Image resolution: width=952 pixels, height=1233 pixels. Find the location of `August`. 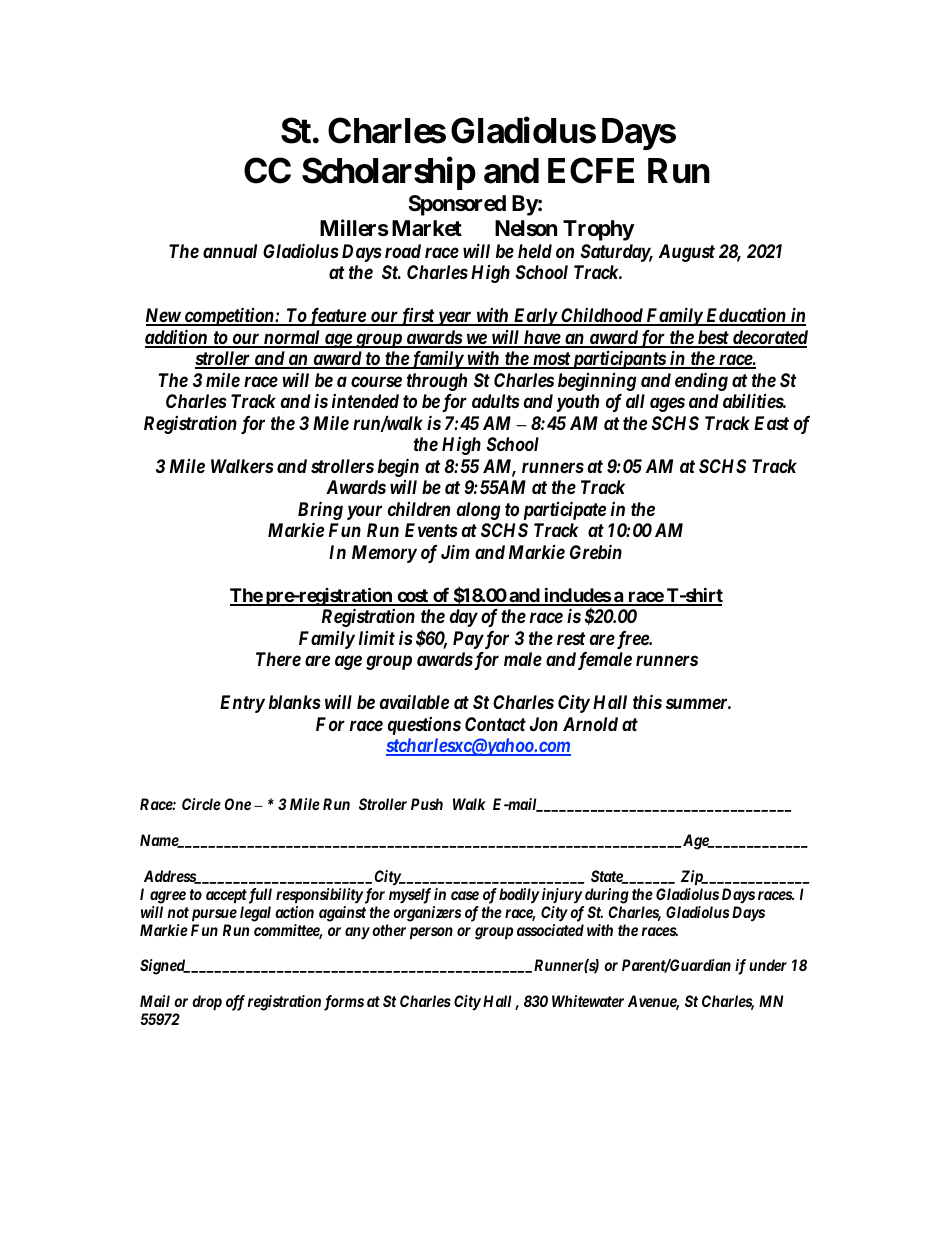

August is located at coordinates (687, 253).
